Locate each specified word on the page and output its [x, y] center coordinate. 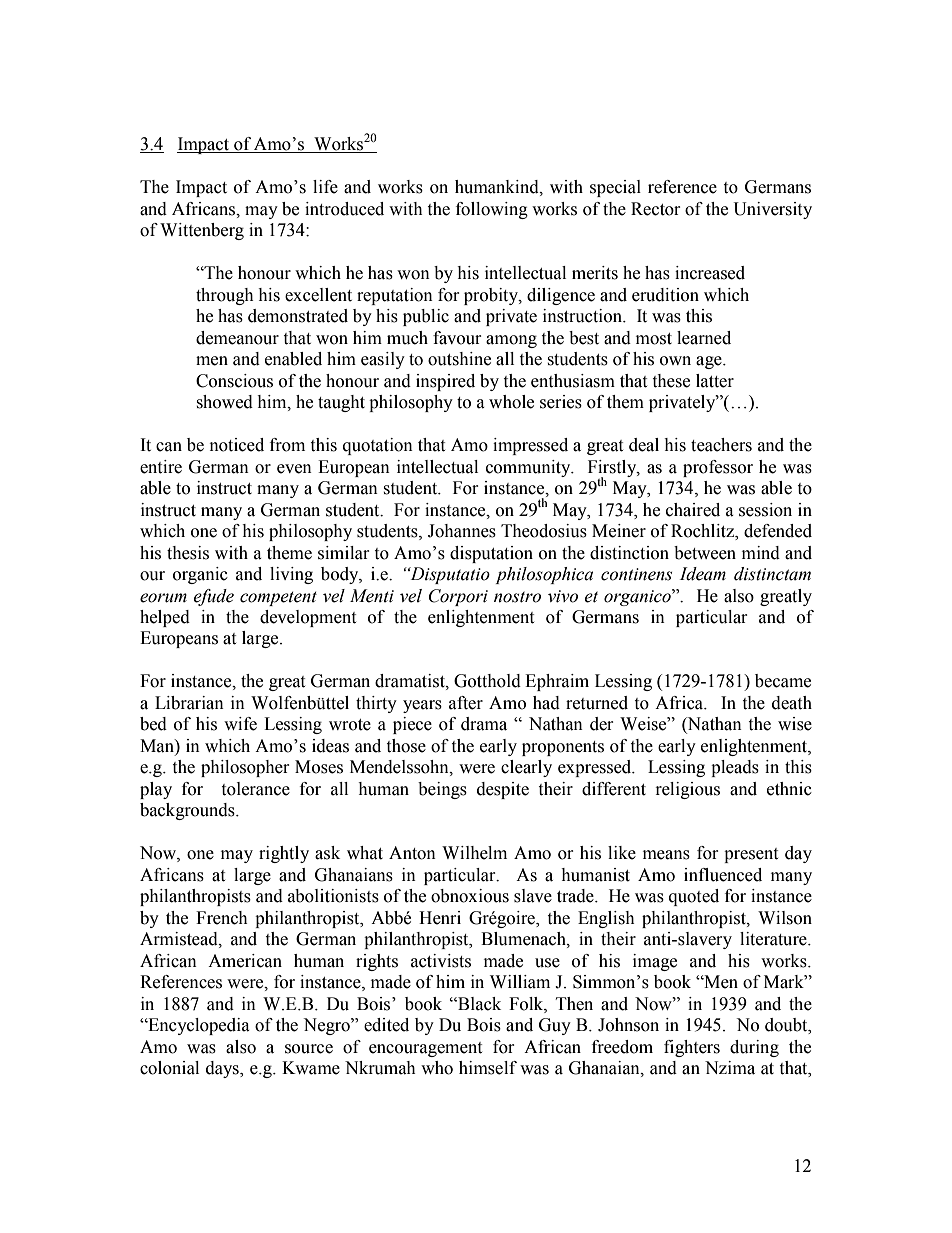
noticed [237, 445]
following [492, 210]
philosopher [245, 768]
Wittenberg [202, 231]
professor [718, 468]
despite [503, 790]
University [773, 210]
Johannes [462, 531]
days [223, 1069]
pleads [735, 768]
